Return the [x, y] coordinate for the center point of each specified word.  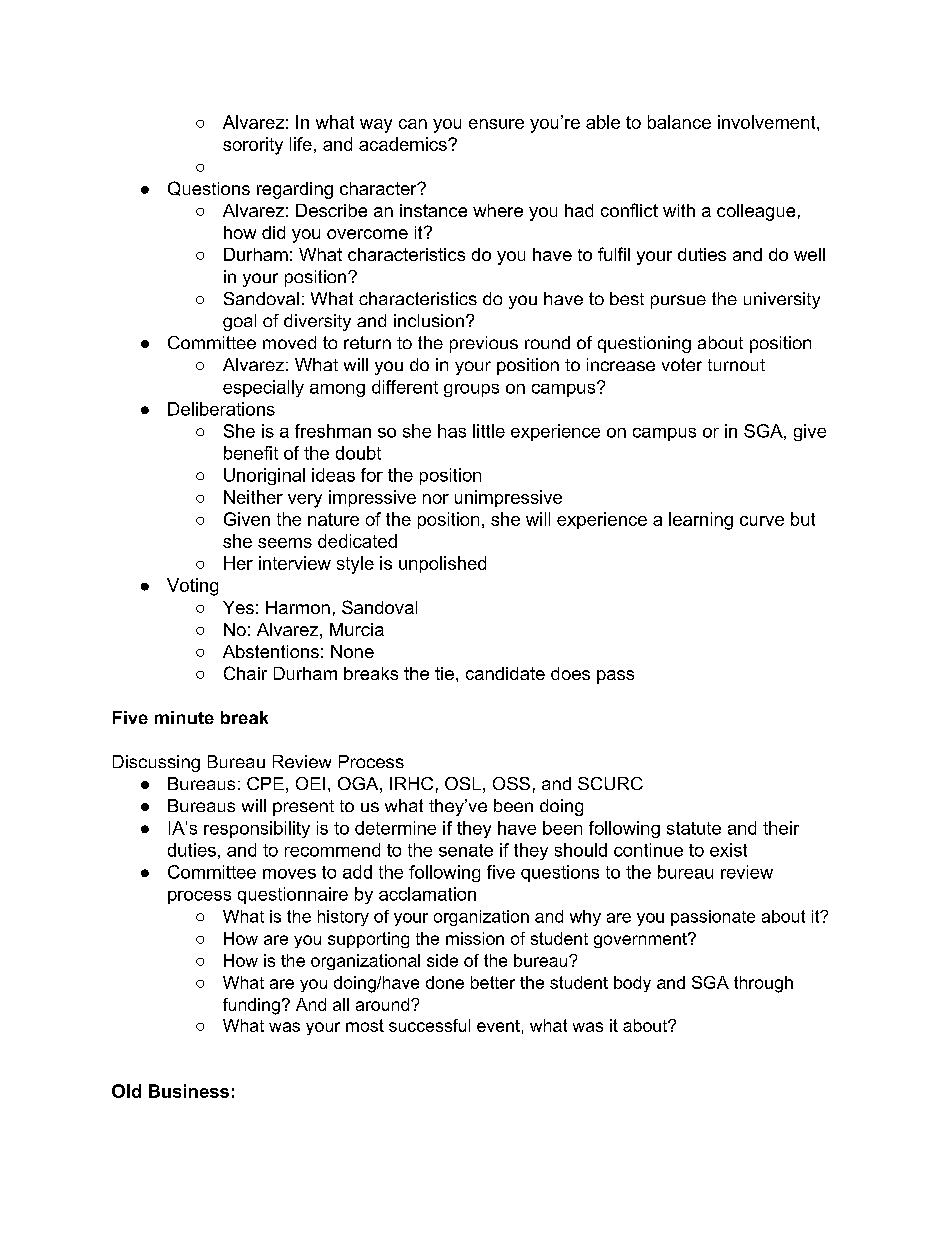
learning [701, 521]
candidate [505, 673]
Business [189, 1091]
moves [289, 874]
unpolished [442, 564]
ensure [496, 124]
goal [239, 322]
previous [484, 344]
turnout [736, 365]
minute [184, 717]
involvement [768, 122]
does [570, 673]
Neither [253, 497]
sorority [253, 146]
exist [728, 850]
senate [466, 850]
